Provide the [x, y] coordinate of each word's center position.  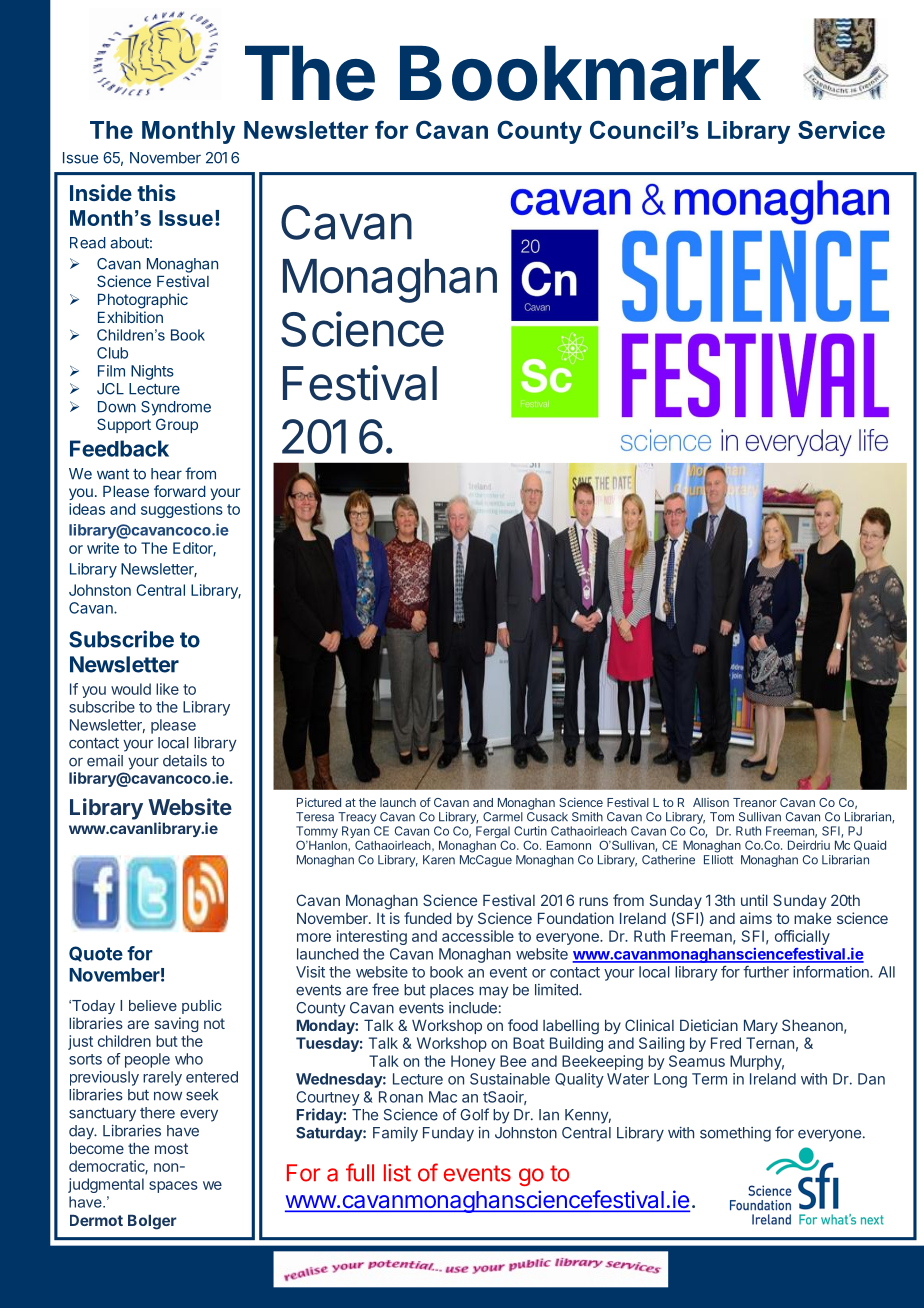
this [156, 192]
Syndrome [176, 408]
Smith [587, 817]
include [473, 1008]
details [185, 760]
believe [153, 1005]
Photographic [143, 301]
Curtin [530, 831]
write [103, 548]
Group [177, 425]
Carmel [503, 817]
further [766, 972]
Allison [711, 802]
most [171, 1148]
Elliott [718, 860]
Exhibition [130, 317]
